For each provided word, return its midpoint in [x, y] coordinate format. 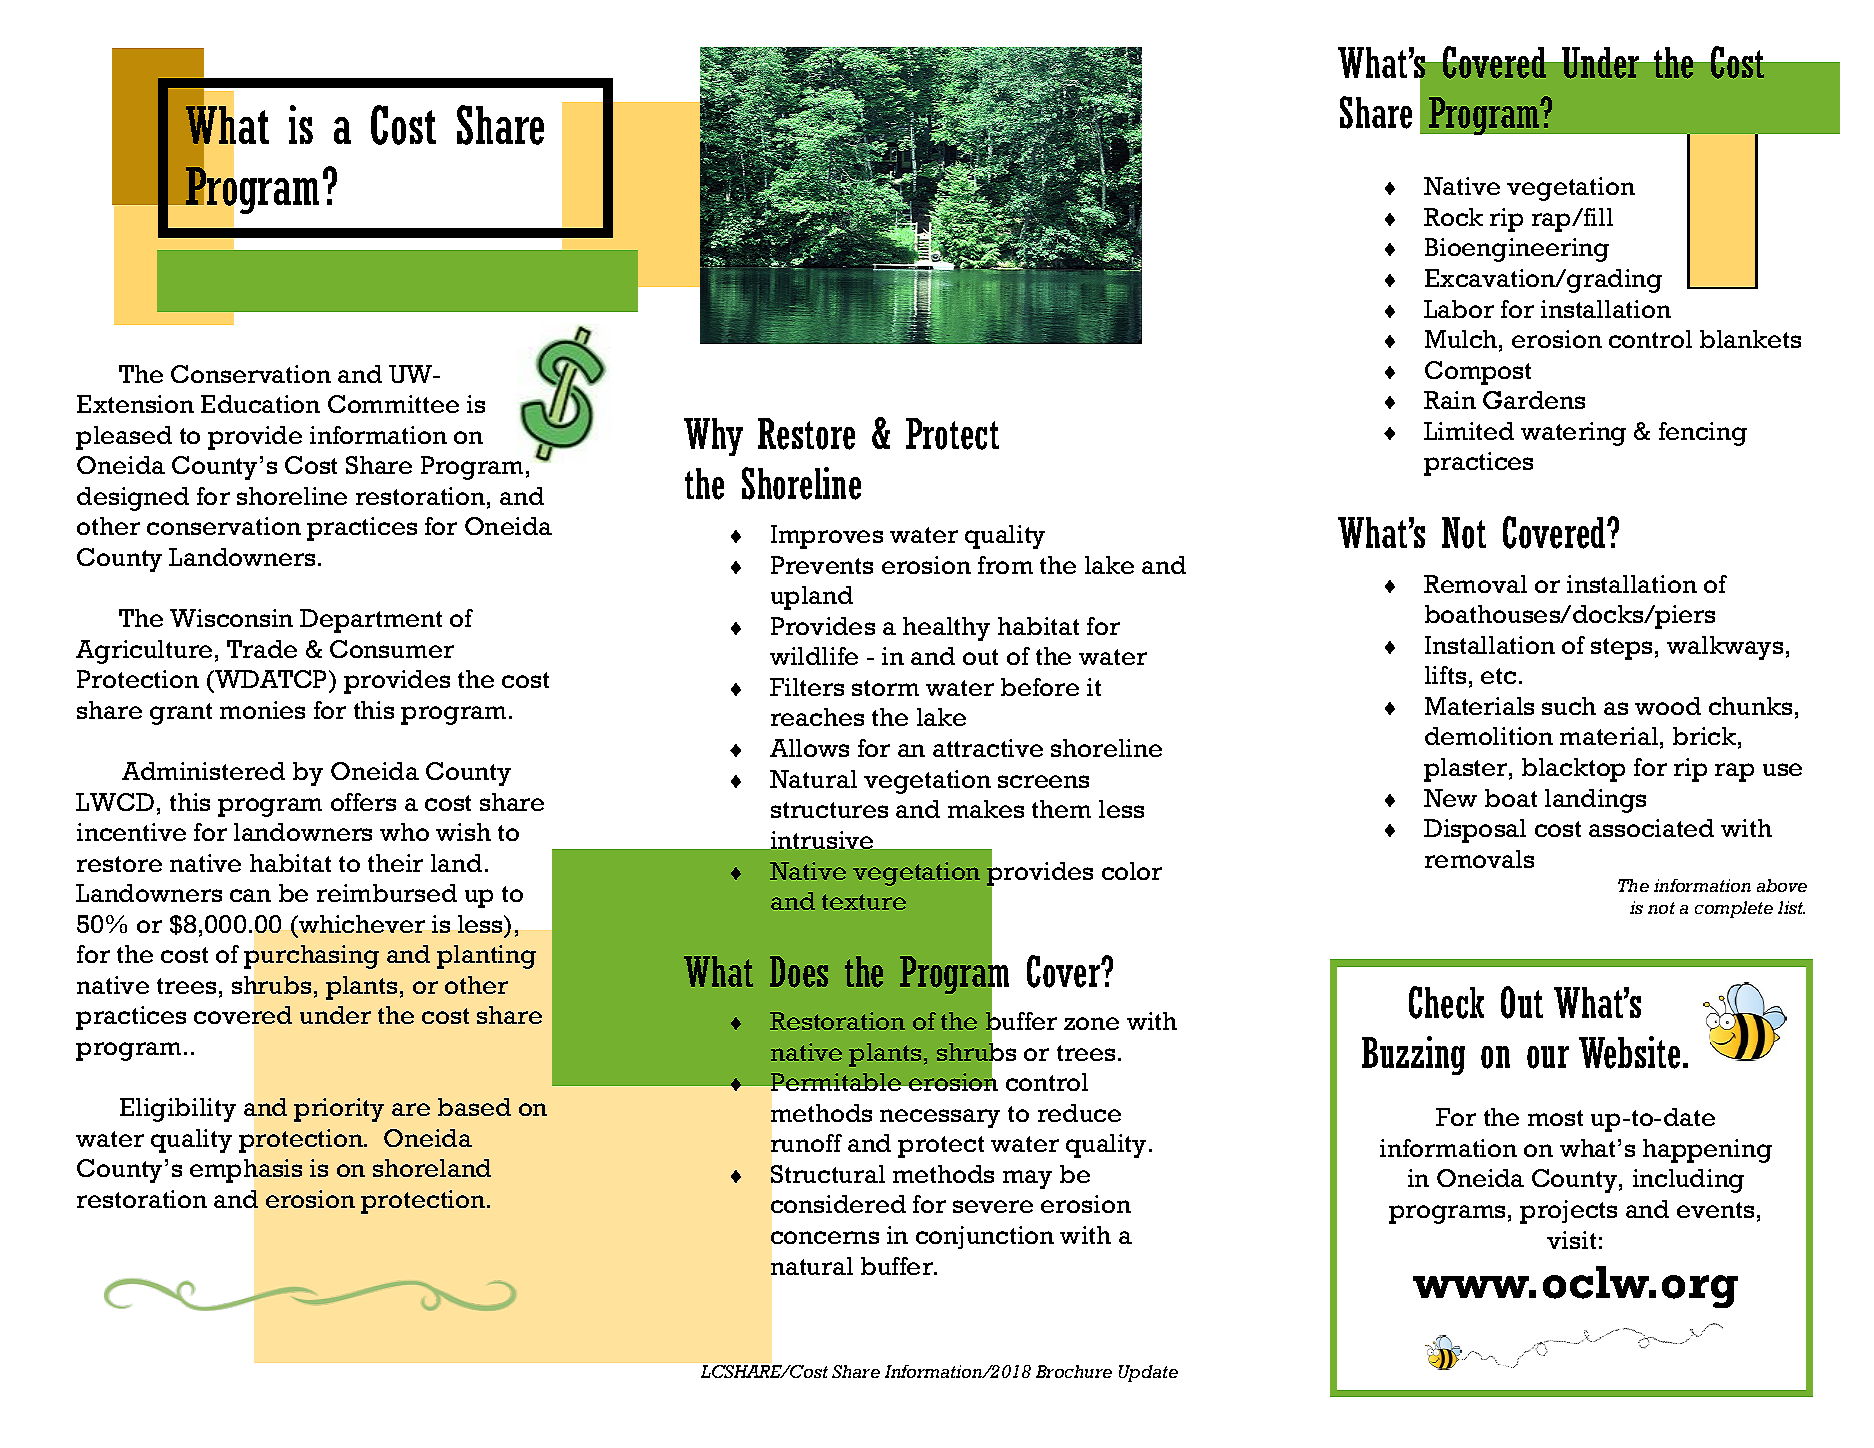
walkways [1725, 648]
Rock [1453, 217]
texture [864, 902]
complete [1734, 909]
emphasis [246, 1171]
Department [371, 621]
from [1005, 565]
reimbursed [387, 893]
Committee [393, 404]
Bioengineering [1517, 250]
